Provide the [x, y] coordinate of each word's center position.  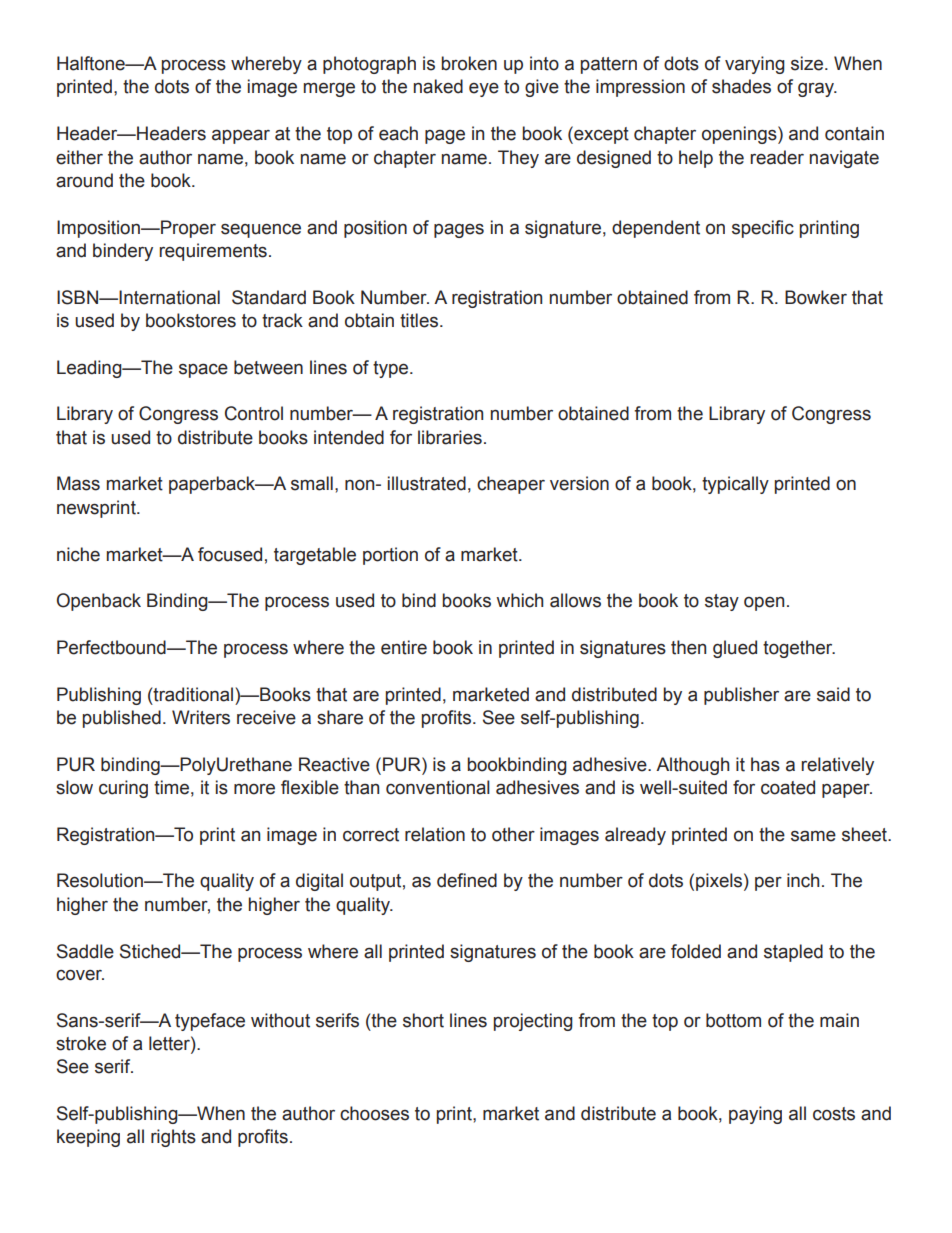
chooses [374, 1113]
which [519, 600]
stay [722, 602]
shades [741, 86]
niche [78, 554]
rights [173, 1138]
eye [484, 90]
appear [241, 136]
